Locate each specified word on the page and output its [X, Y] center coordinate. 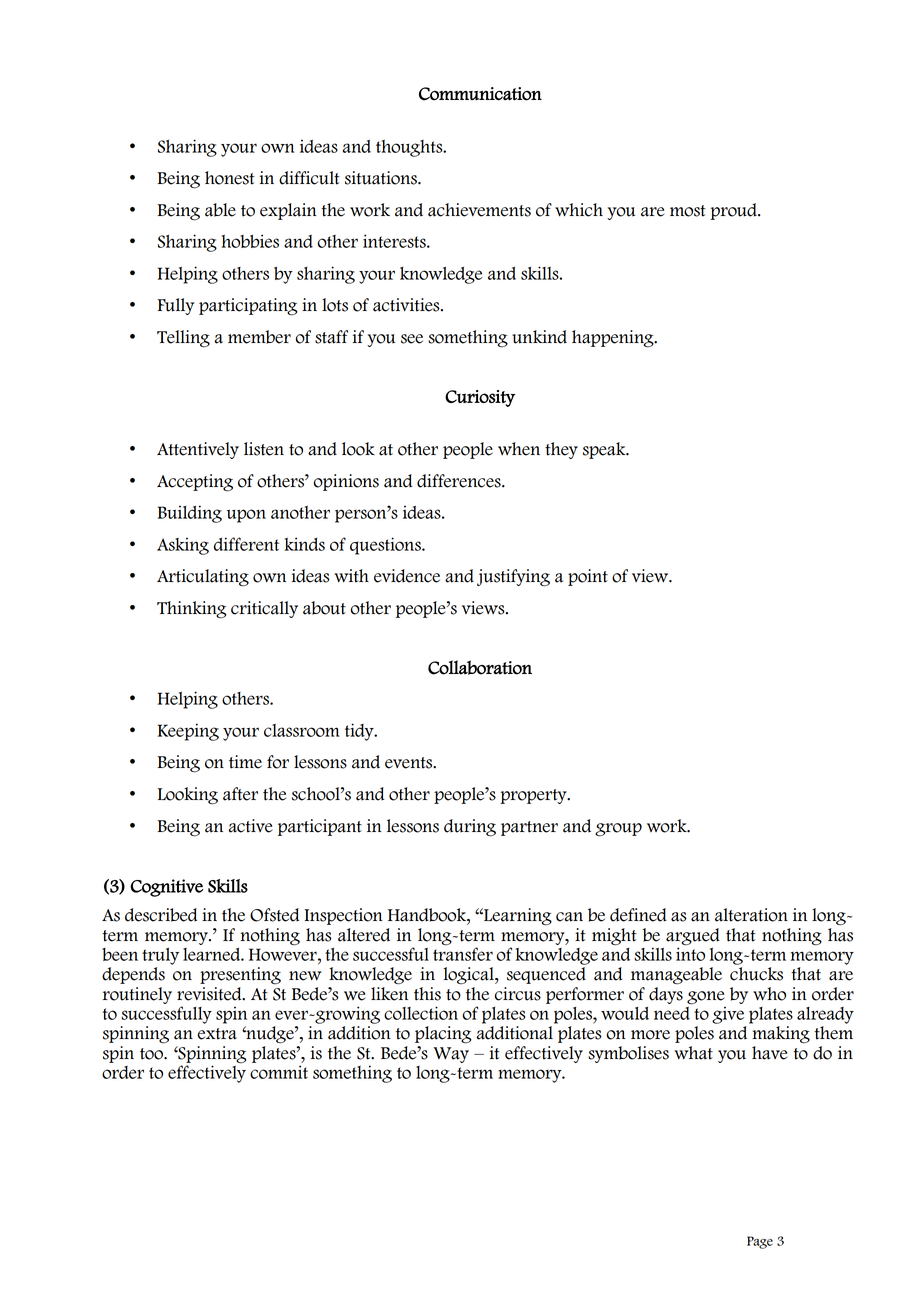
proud [734, 211]
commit [279, 1072]
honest [230, 178]
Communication [480, 94]
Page [760, 1242]
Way [451, 1055]
